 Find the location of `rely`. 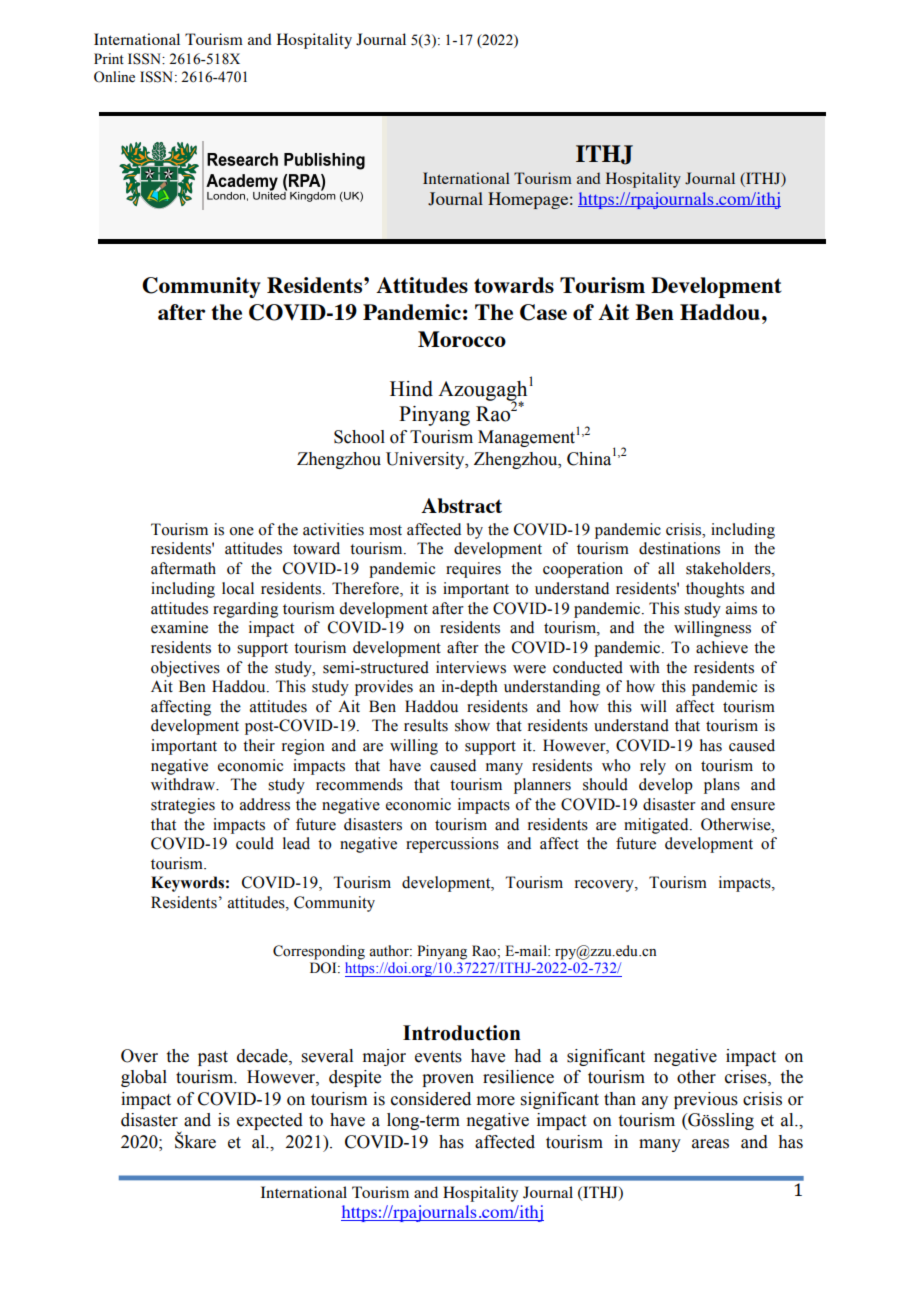

rely is located at coordinates (653, 767).
